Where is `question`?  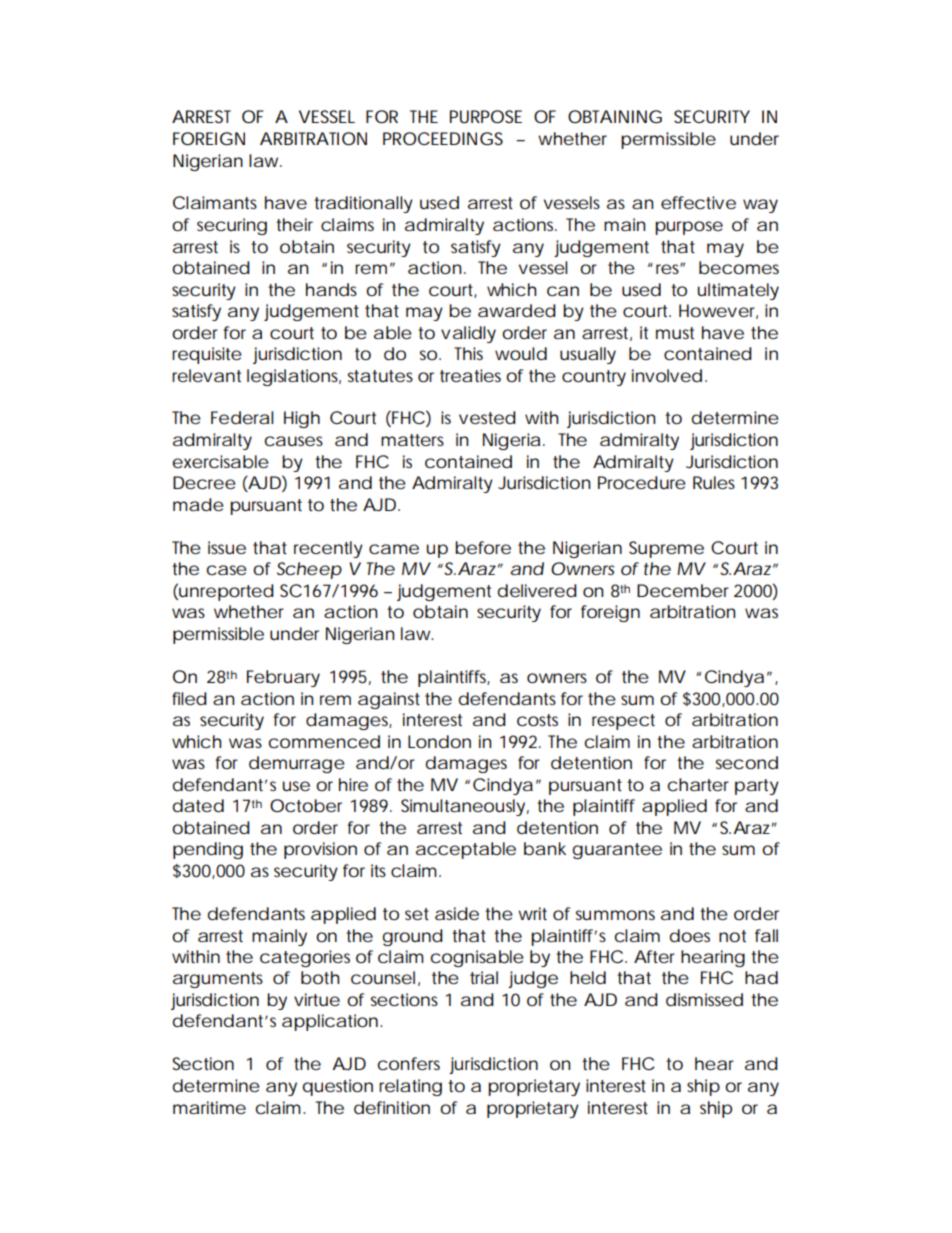 question is located at coordinates (337, 1087).
